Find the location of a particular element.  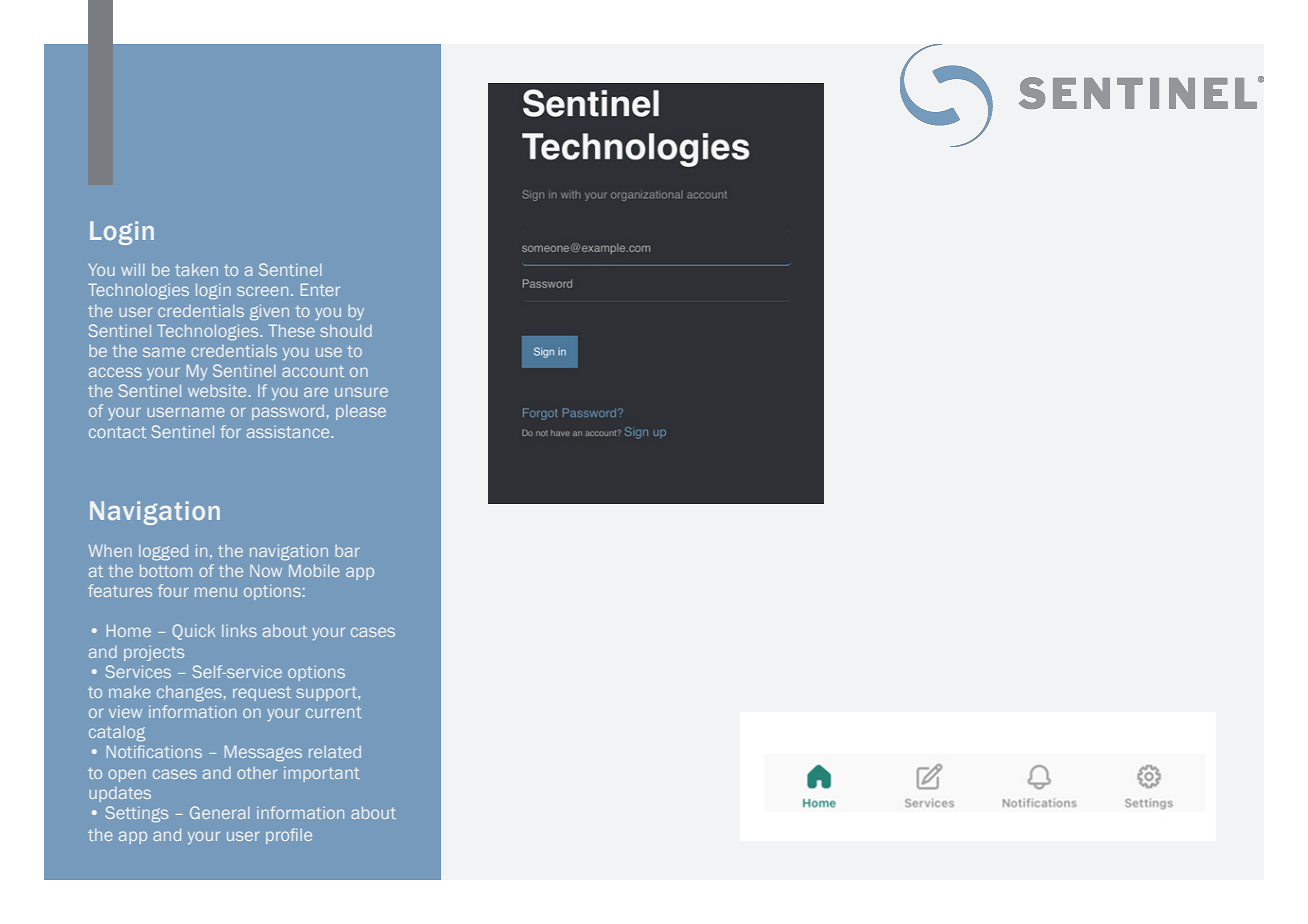

contact is located at coordinates (117, 432).
